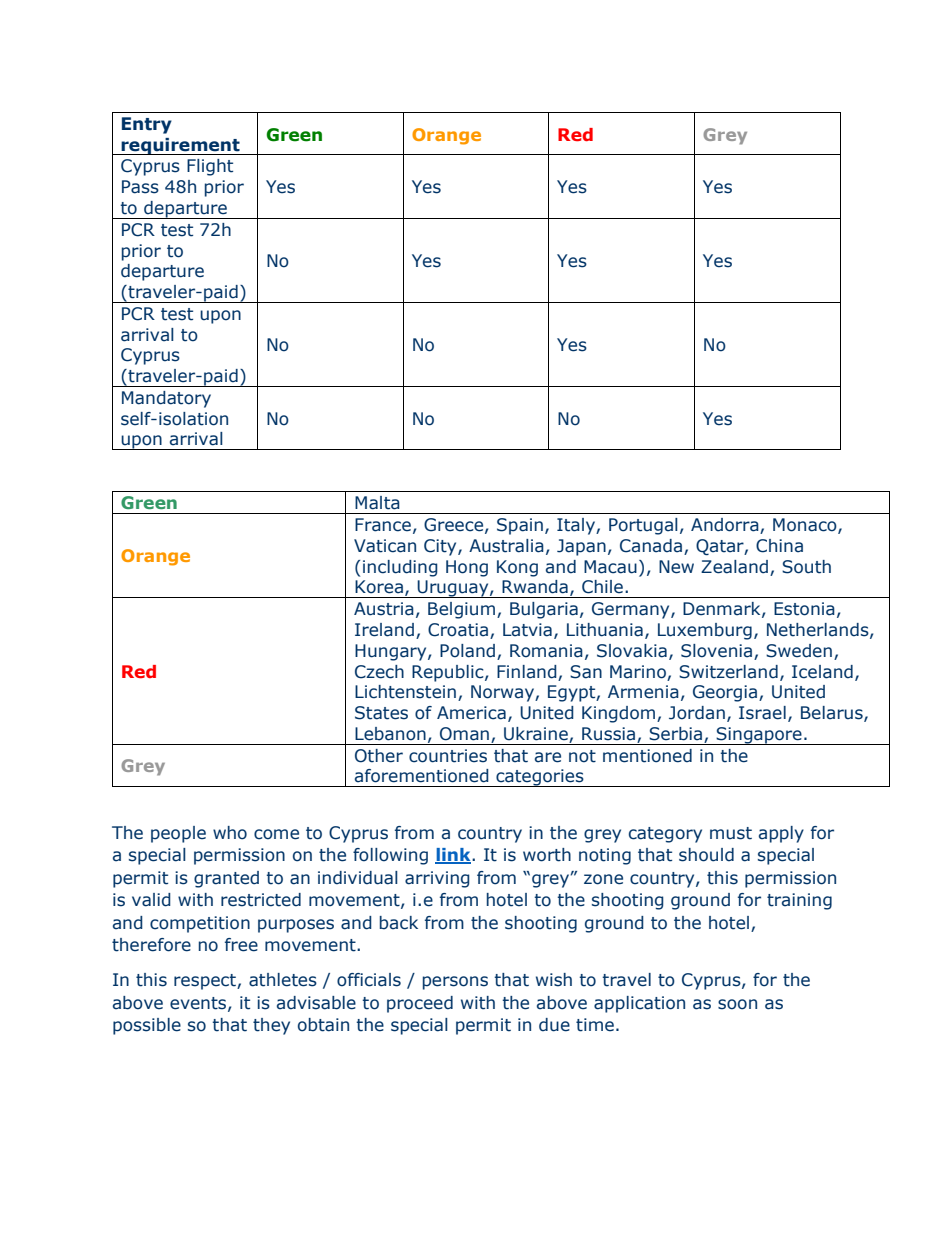  I want to click on Andorra, so click(726, 526).
